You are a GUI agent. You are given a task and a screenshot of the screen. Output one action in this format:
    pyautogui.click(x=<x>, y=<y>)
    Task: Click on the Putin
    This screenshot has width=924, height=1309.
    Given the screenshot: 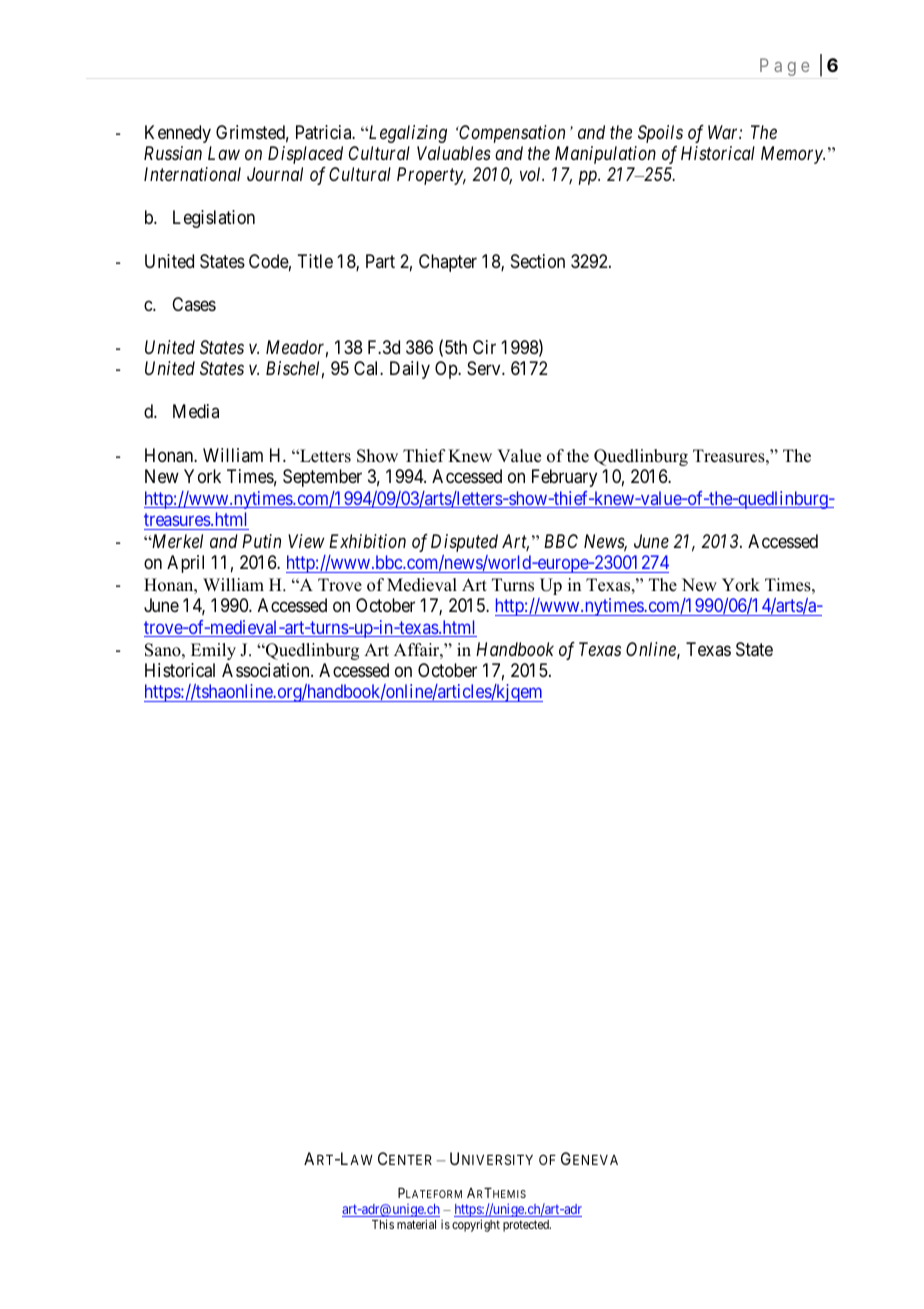 What is the action you would take?
    pyautogui.click(x=261, y=541)
